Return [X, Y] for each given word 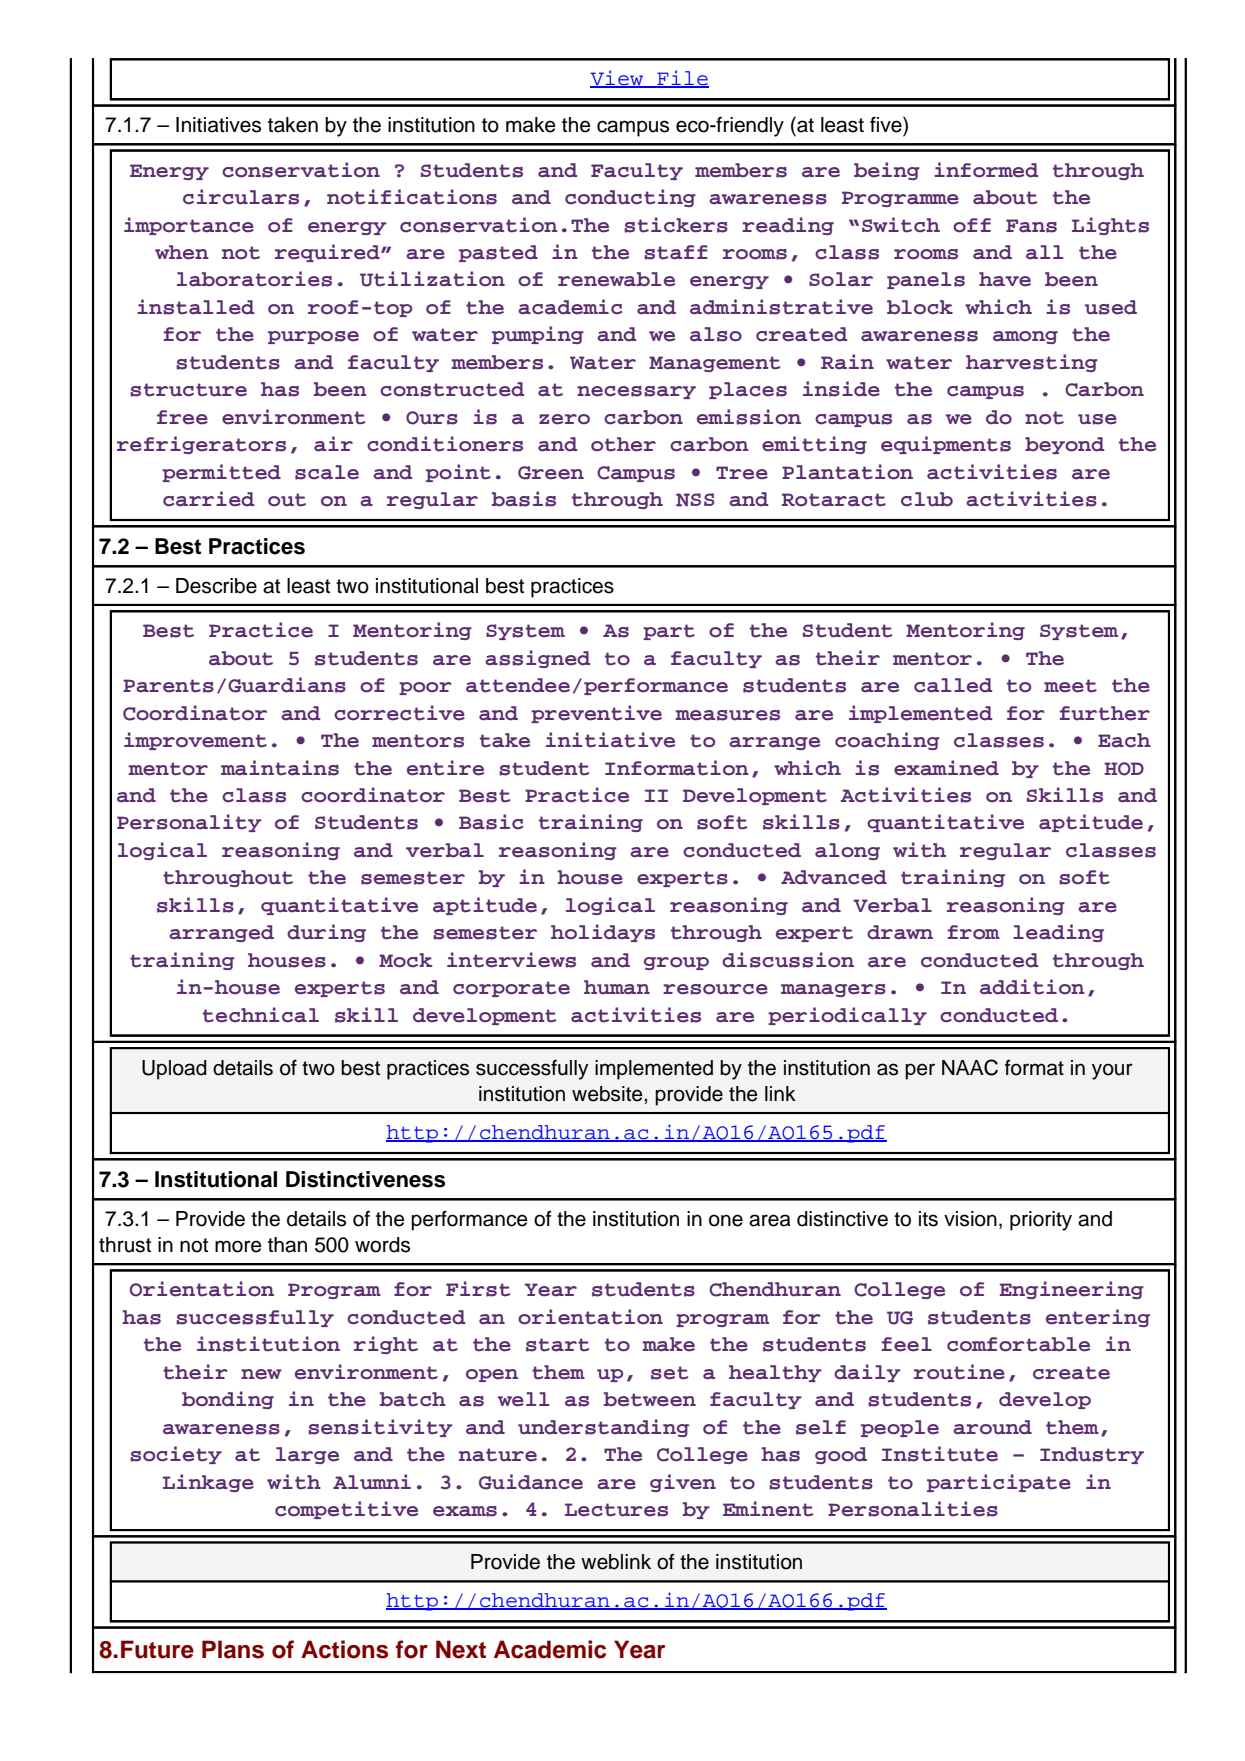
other [623, 444]
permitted [221, 473]
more [238, 1246]
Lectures [616, 1510]
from [974, 932]
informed [986, 170]
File [682, 79]
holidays [603, 933]
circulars [241, 197]
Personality [189, 823]
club [927, 499]
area [770, 1220]
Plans [233, 1649]
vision [970, 1219]
